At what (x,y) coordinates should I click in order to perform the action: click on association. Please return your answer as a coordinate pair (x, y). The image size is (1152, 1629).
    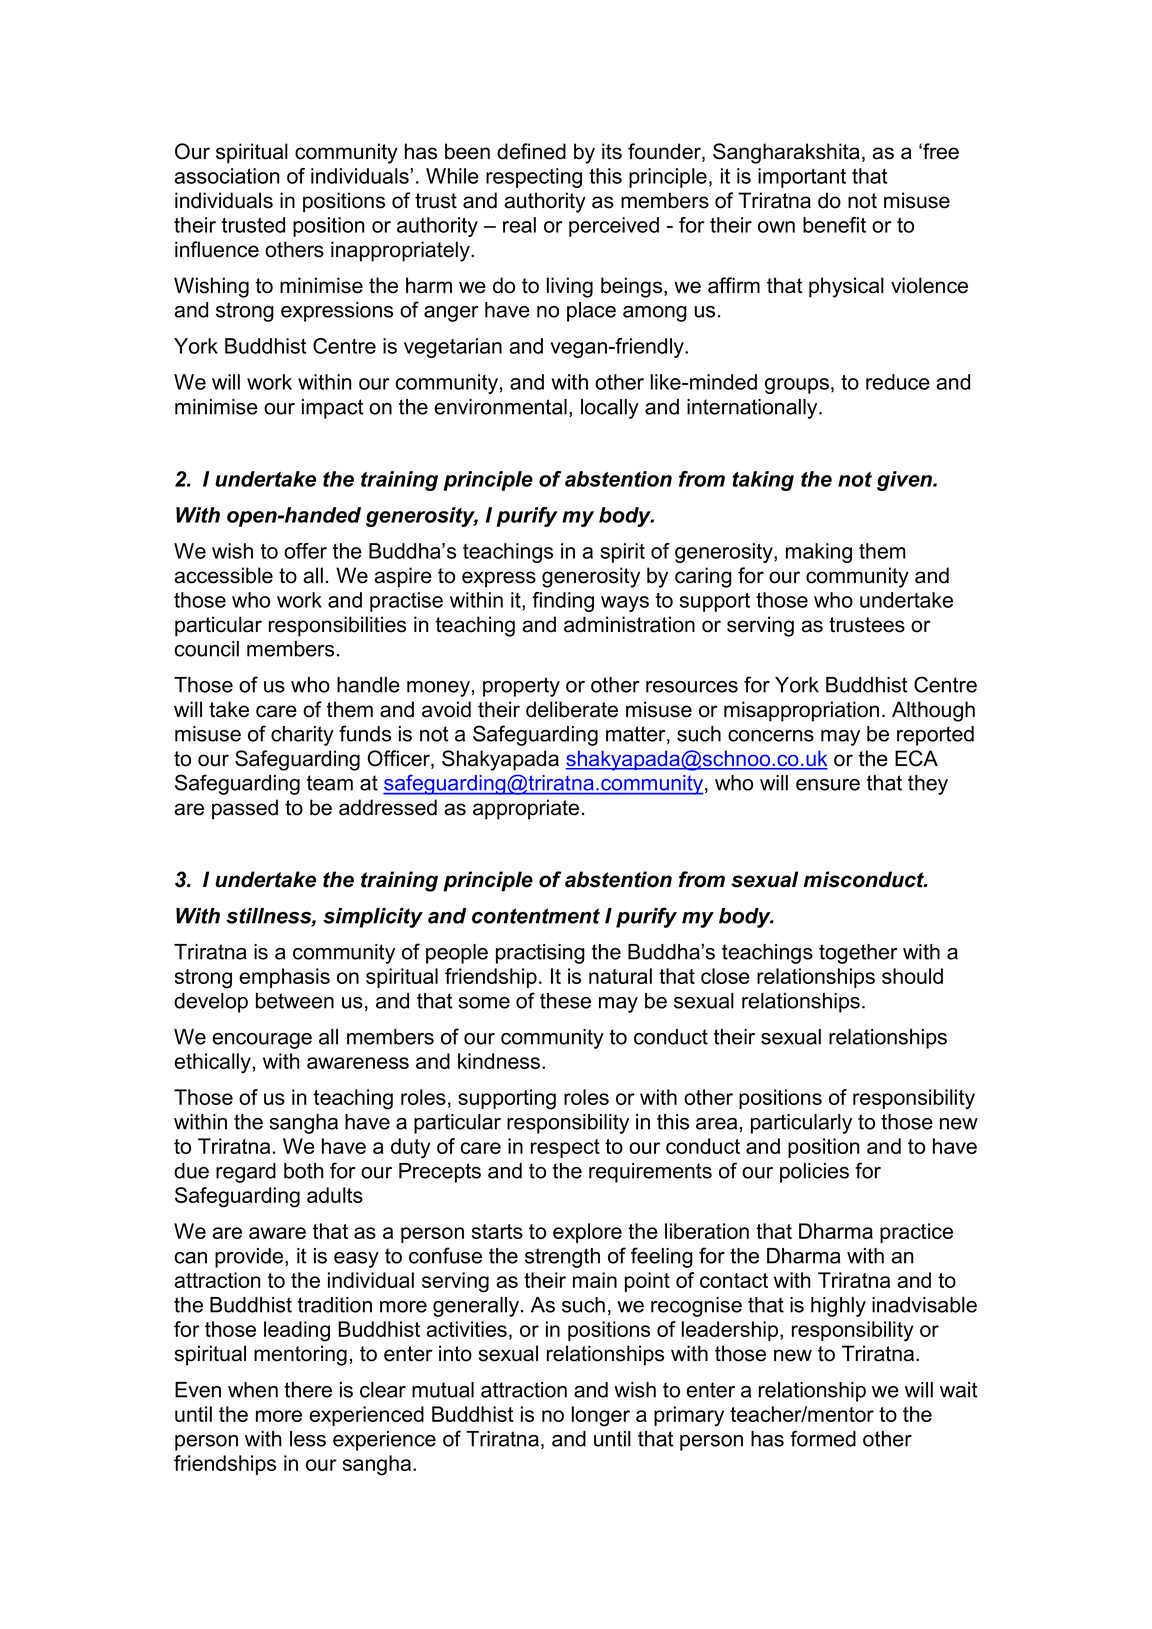
    Looking at the image, I should click on (227, 176).
